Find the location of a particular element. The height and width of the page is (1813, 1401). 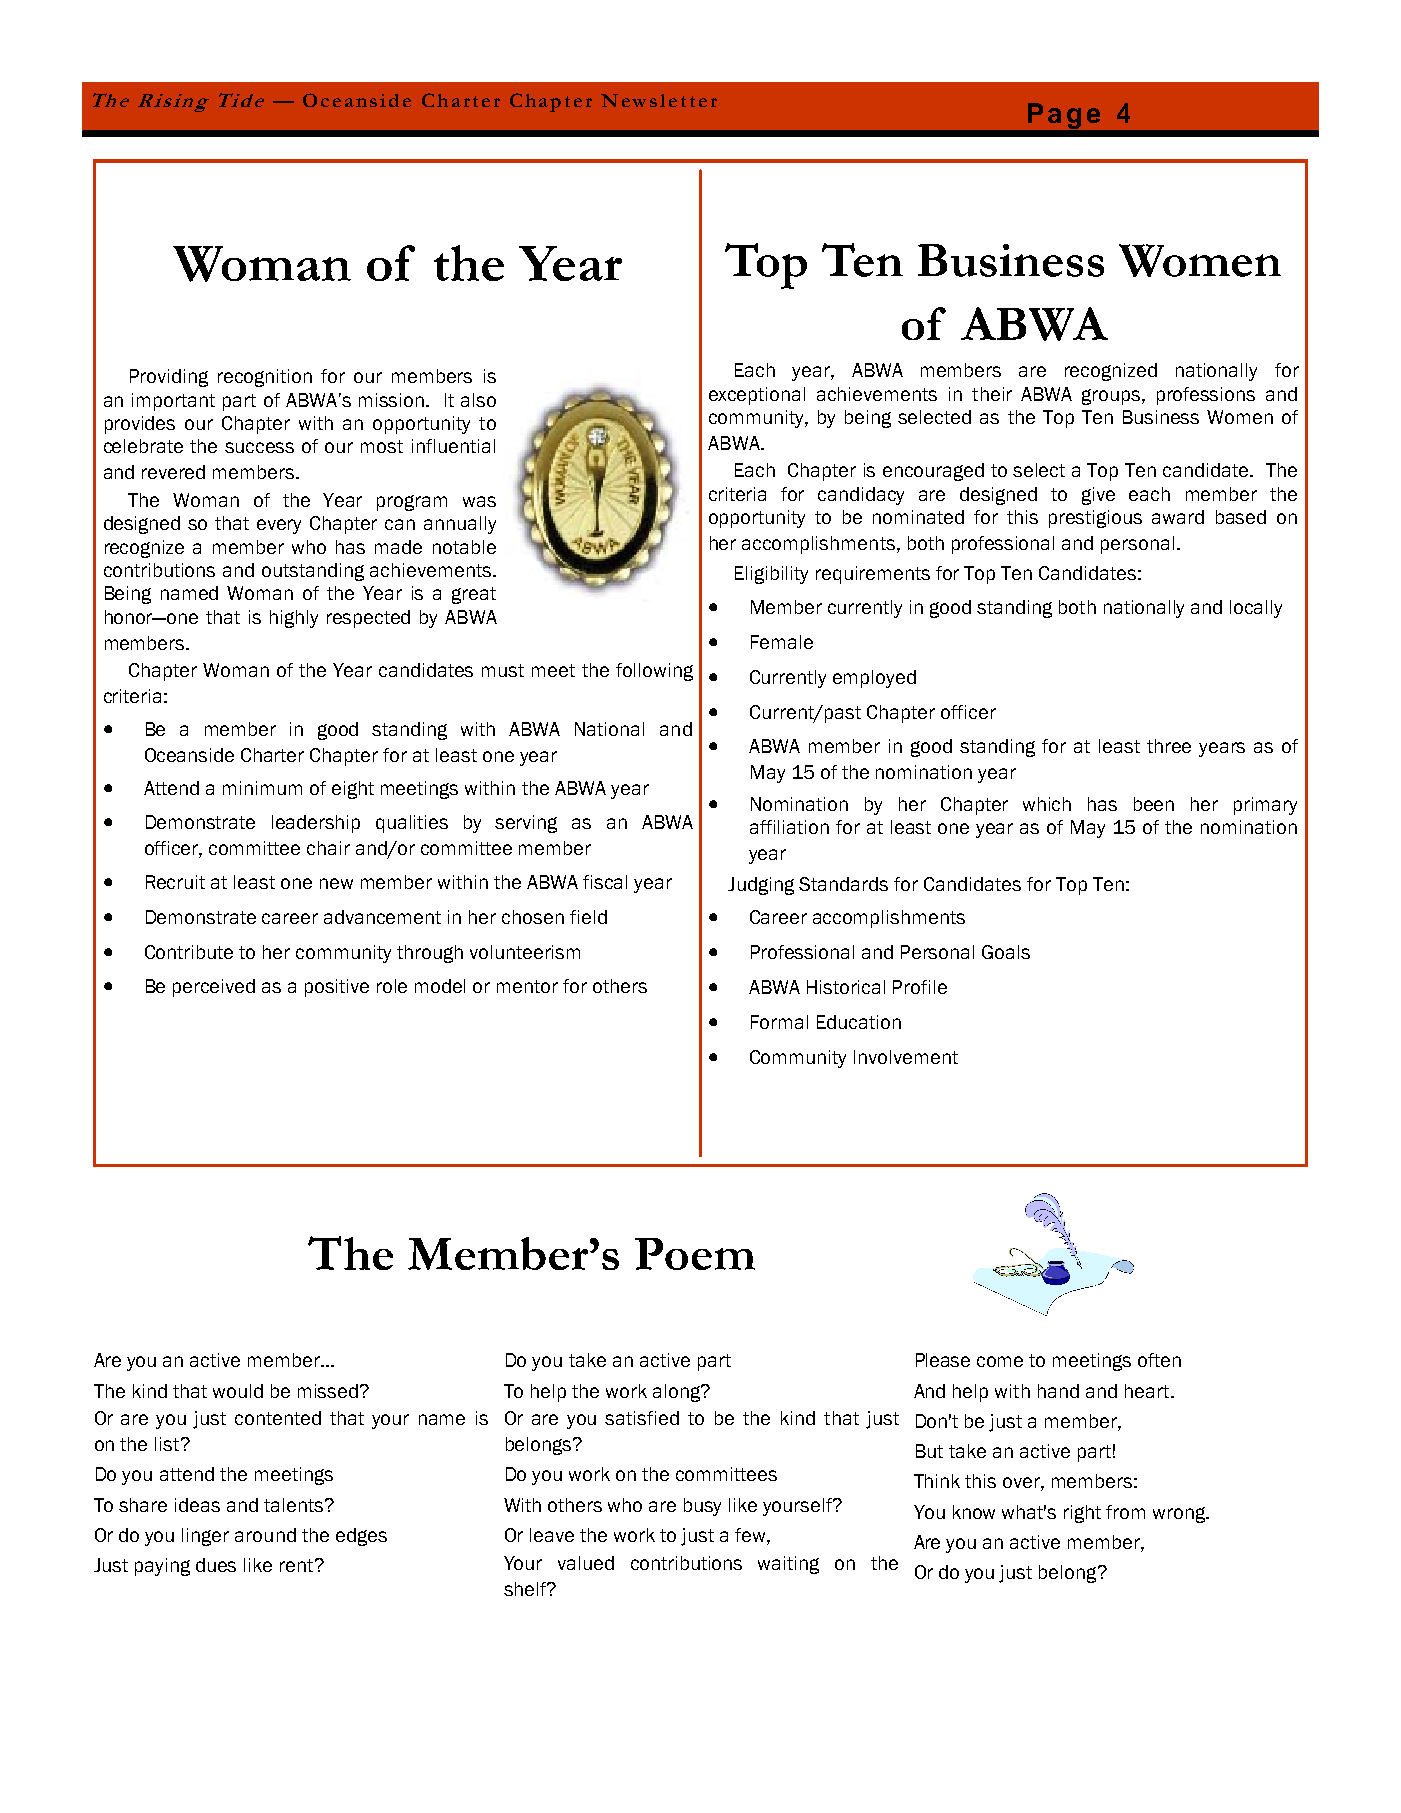

success is located at coordinates (259, 447).
